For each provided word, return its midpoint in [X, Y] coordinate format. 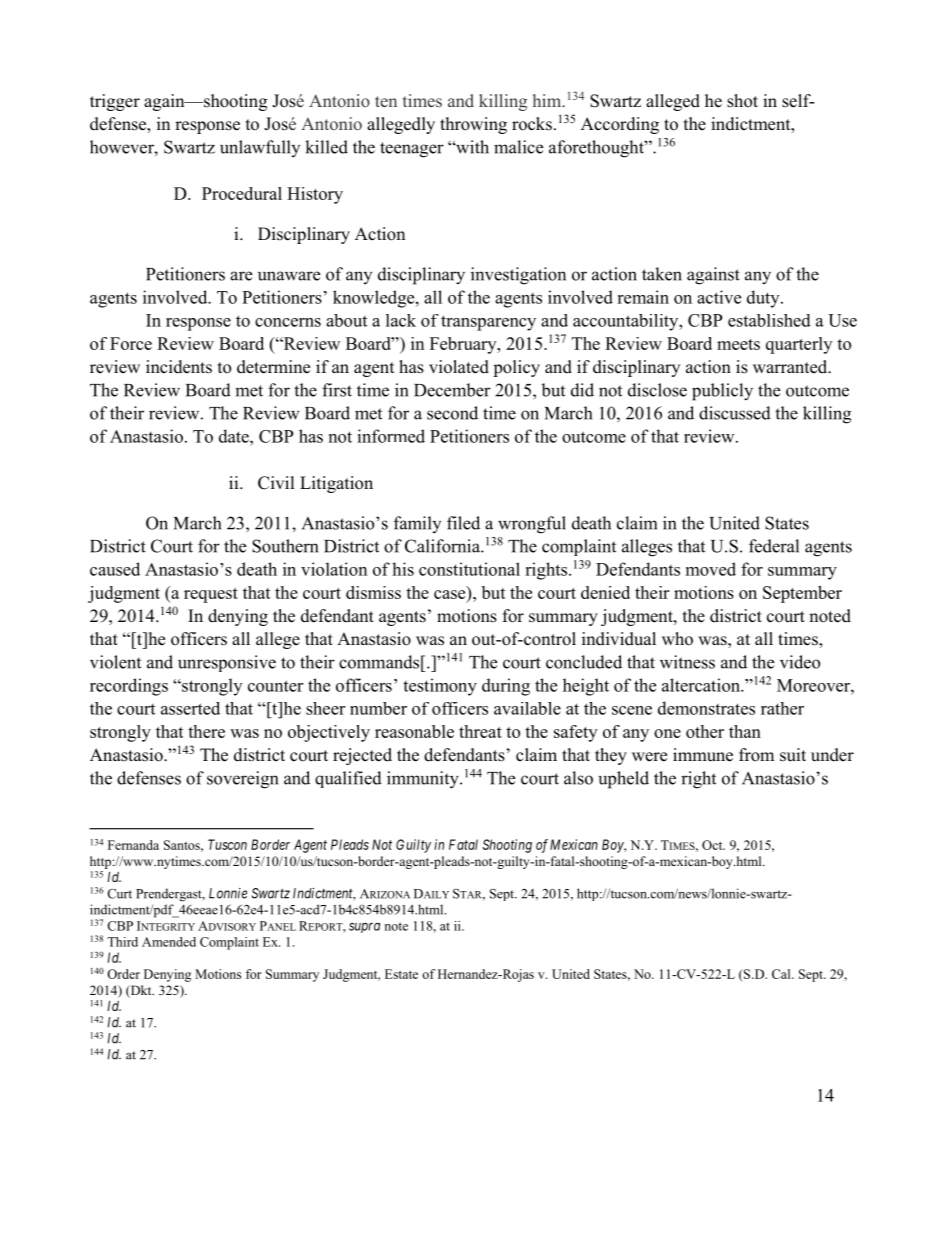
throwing [473, 125]
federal [774, 546]
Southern [285, 546]
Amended [169, 942]
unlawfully [260, 148]
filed [463, 523]
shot [742, 101]
